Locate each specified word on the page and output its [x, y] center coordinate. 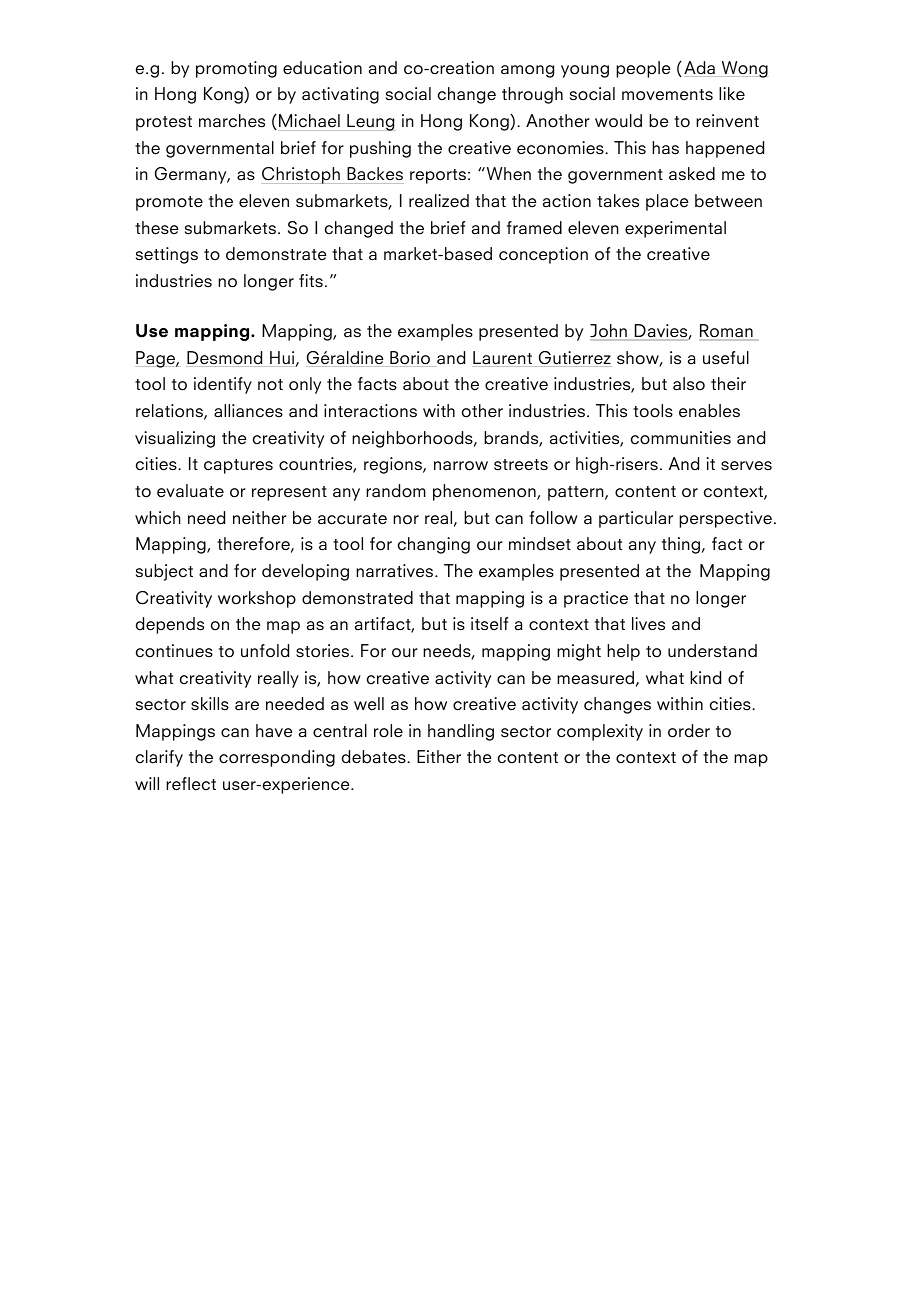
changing [434, 545]
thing [682, 545]
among [527, 71]
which [158, 518]
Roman [727, 332]
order [689, 731]
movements [667, 95]
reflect [191, 784]
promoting [236, 69]
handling [461, 732]
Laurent [503, 359]
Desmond [225, 359]
